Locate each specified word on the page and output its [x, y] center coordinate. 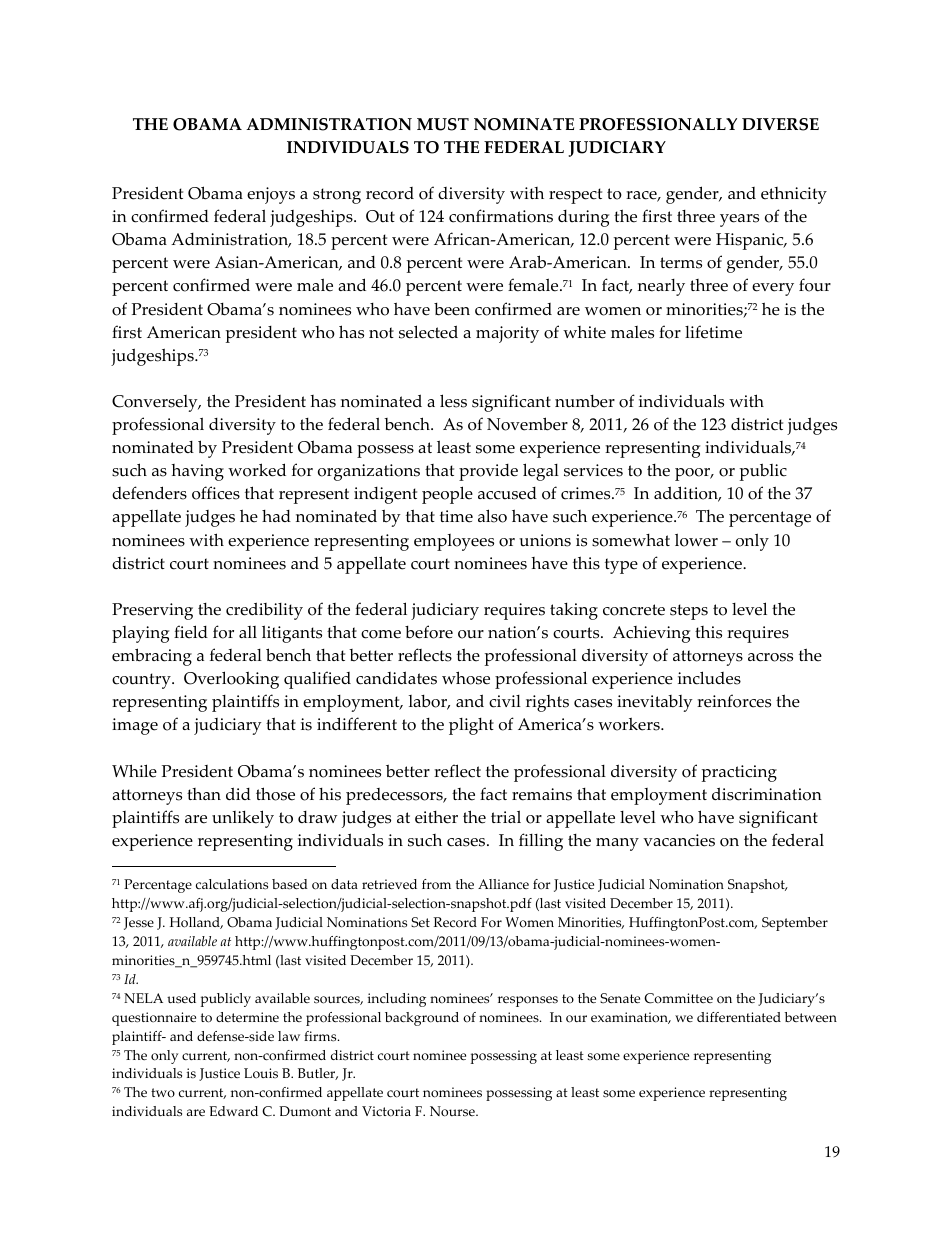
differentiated [739, 1017]
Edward [233, 1111]
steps [689, 612]
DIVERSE [780, 124]
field [191, 632]
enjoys [271, 195]
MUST [443, 124]
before [429, 632]
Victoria [386, 1111]
